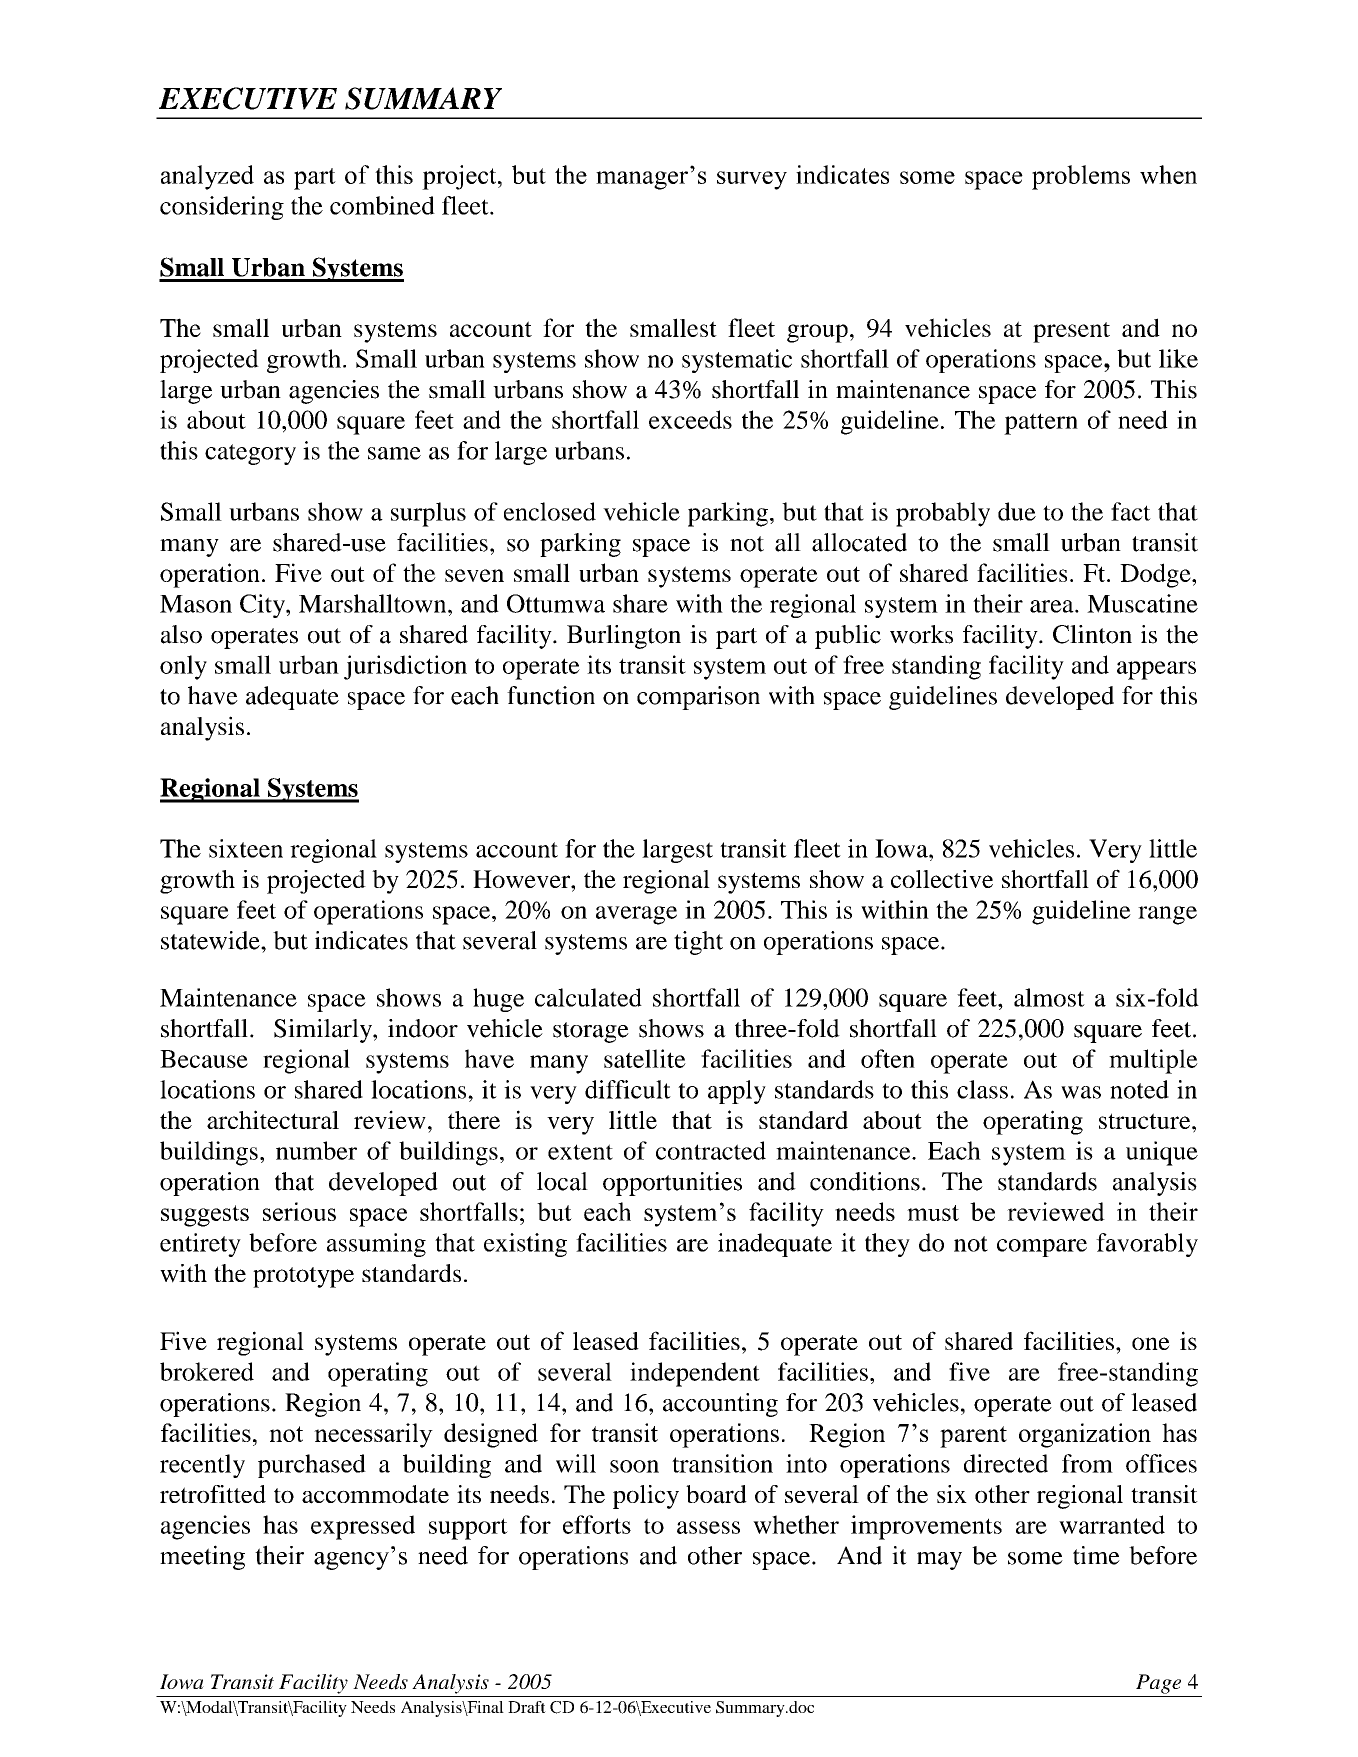  Describe the element at coordinates (1081, 177) in the image. I see `problems` at that location.
